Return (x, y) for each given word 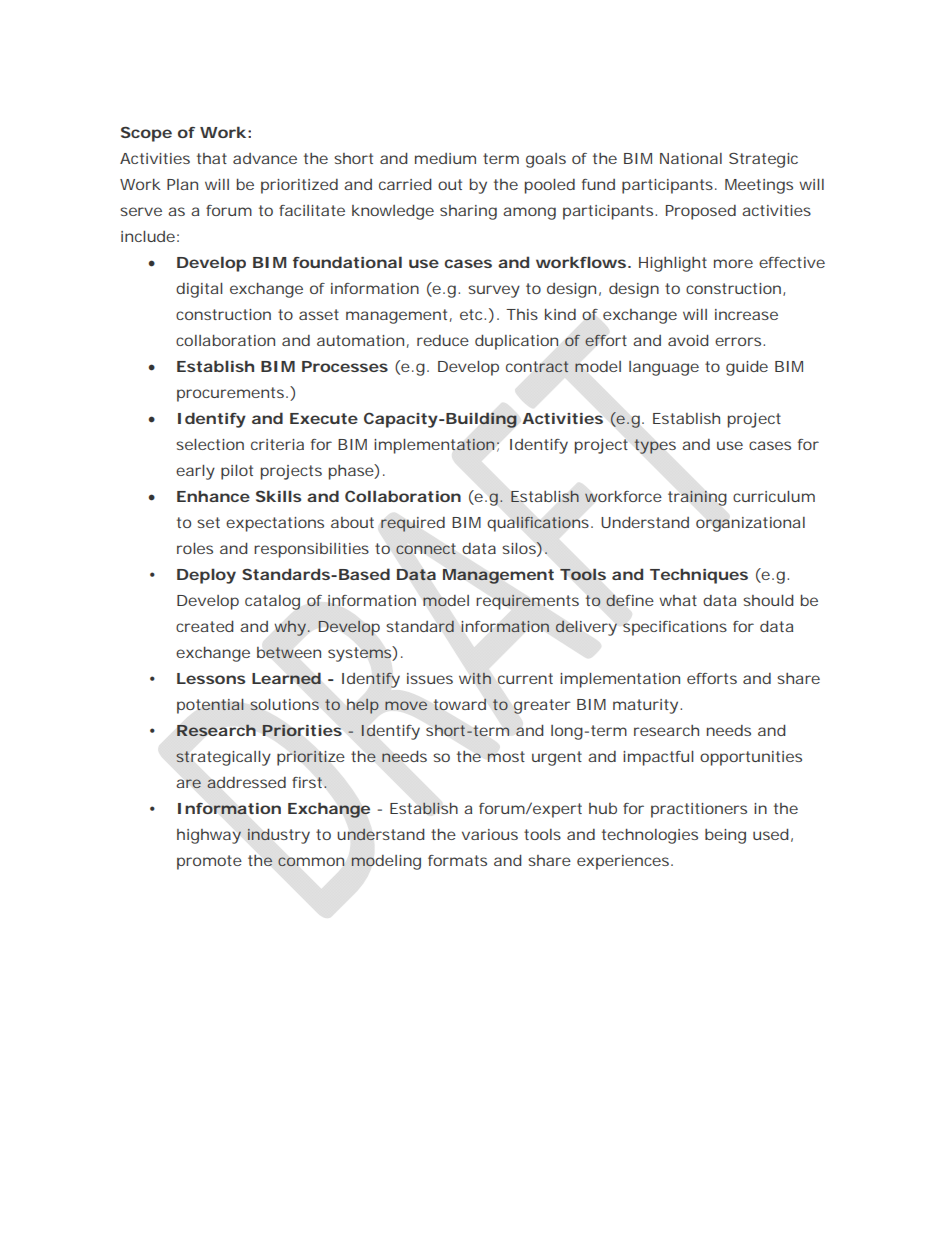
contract (537, 366)
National (691, 158)
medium (445, 158)
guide (747, 368)
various (490, 834)
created (205, 626)
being (725, 836)
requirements (527, 602)
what (678, 600)
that (212, 158)
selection (210, 444)
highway (209, 836)
